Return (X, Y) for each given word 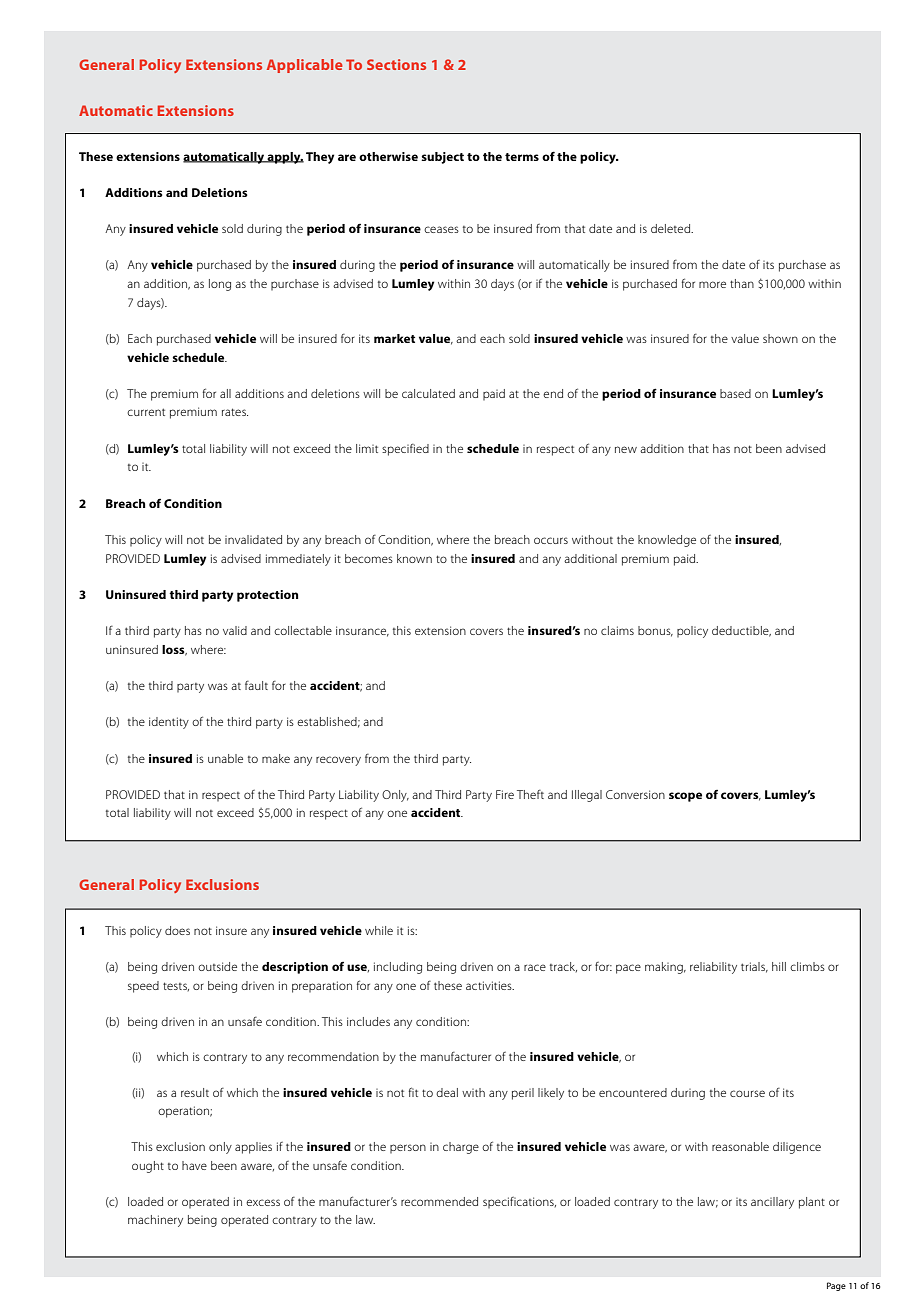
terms (522, 157)
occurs (551, 540)
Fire (505, 794)
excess (263, 1202)
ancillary (772, 1203)
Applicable (305, 66)
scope (685, 797)
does (177, 930)
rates (235, 412)
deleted (672, 228)
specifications (519, 1202)
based (735, 393)
